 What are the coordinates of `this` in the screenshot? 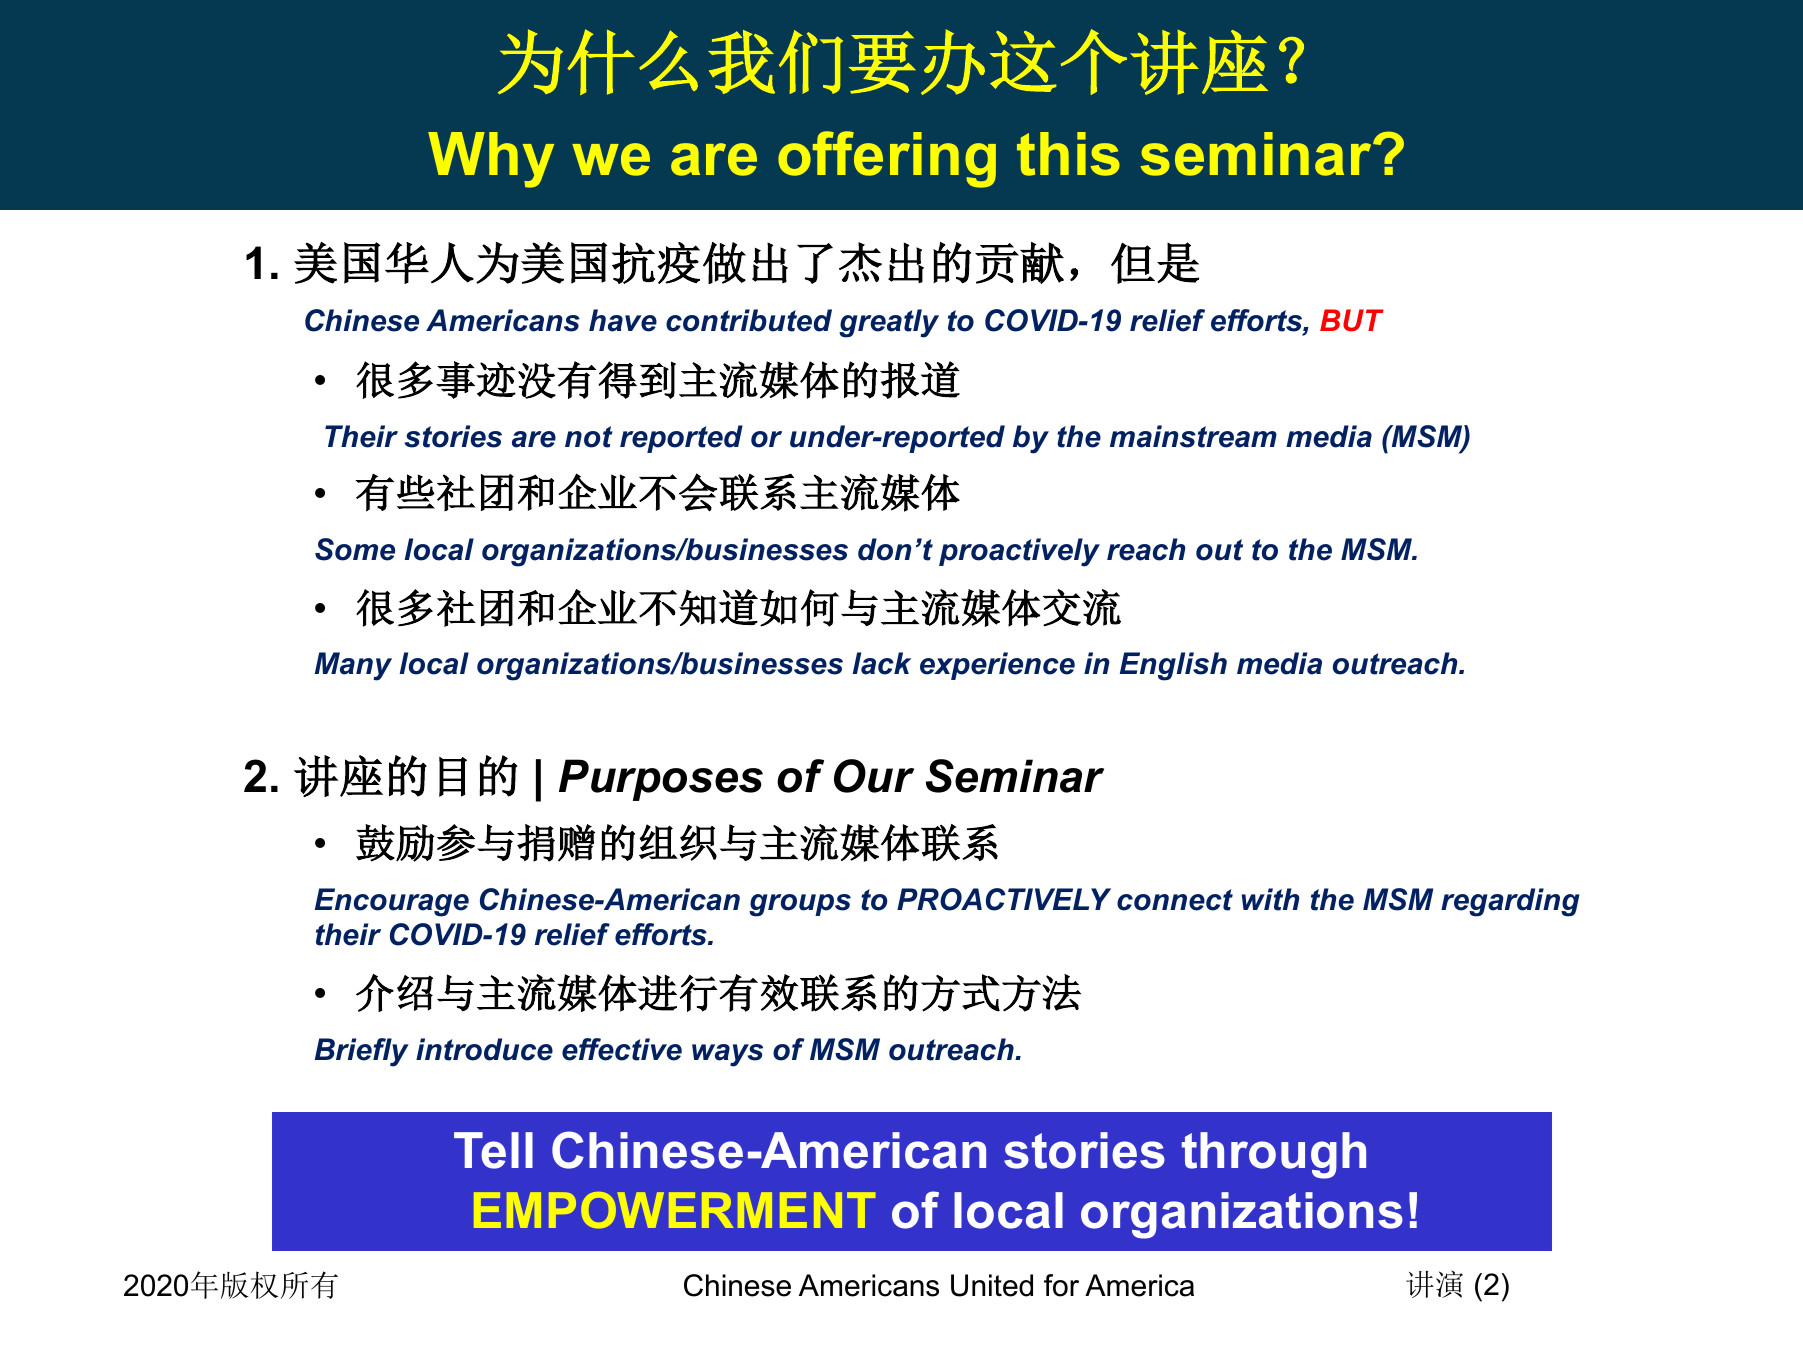 It's located at (1068, 154).
